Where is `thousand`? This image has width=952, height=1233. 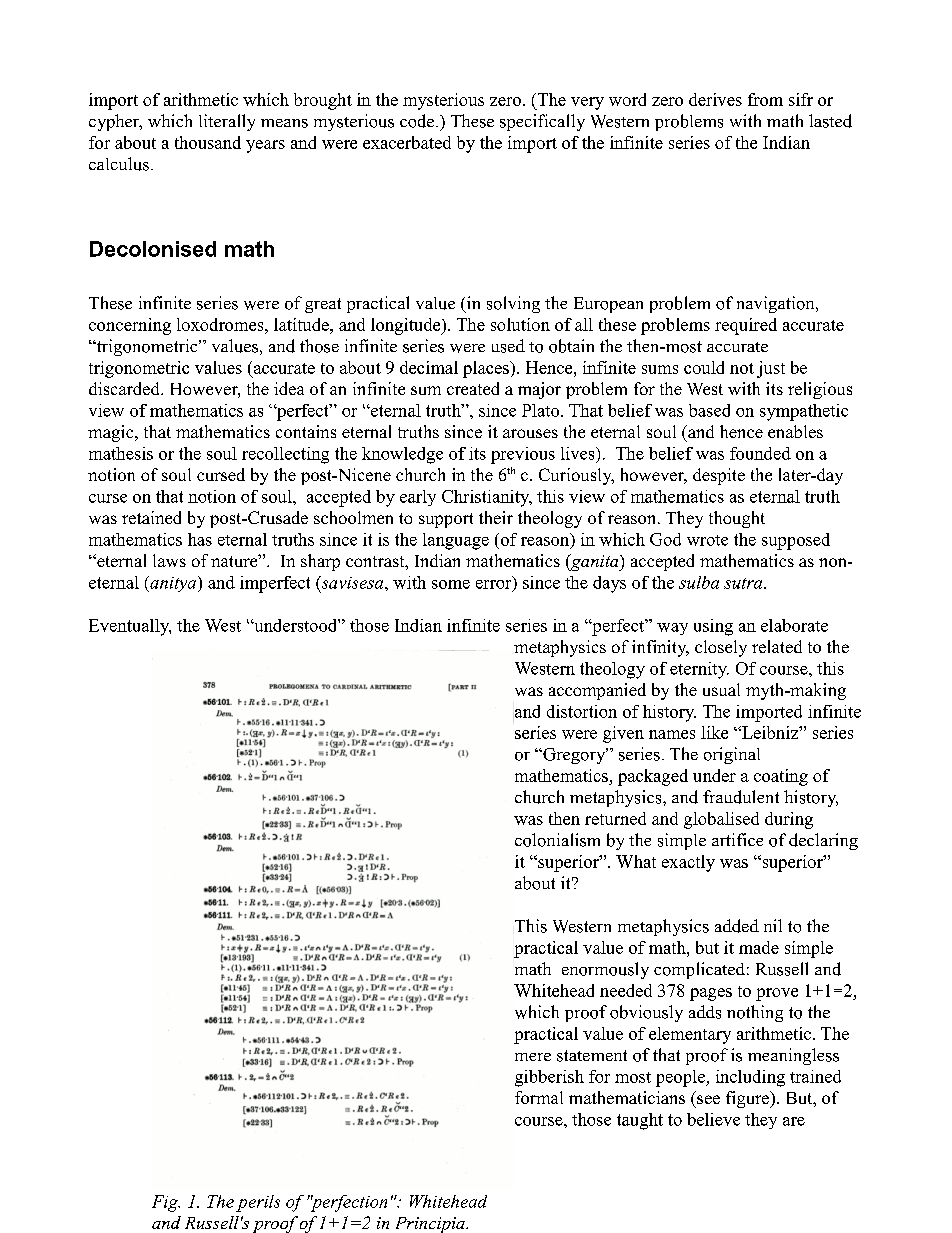 thousand is located at coordinates (208, 142).
